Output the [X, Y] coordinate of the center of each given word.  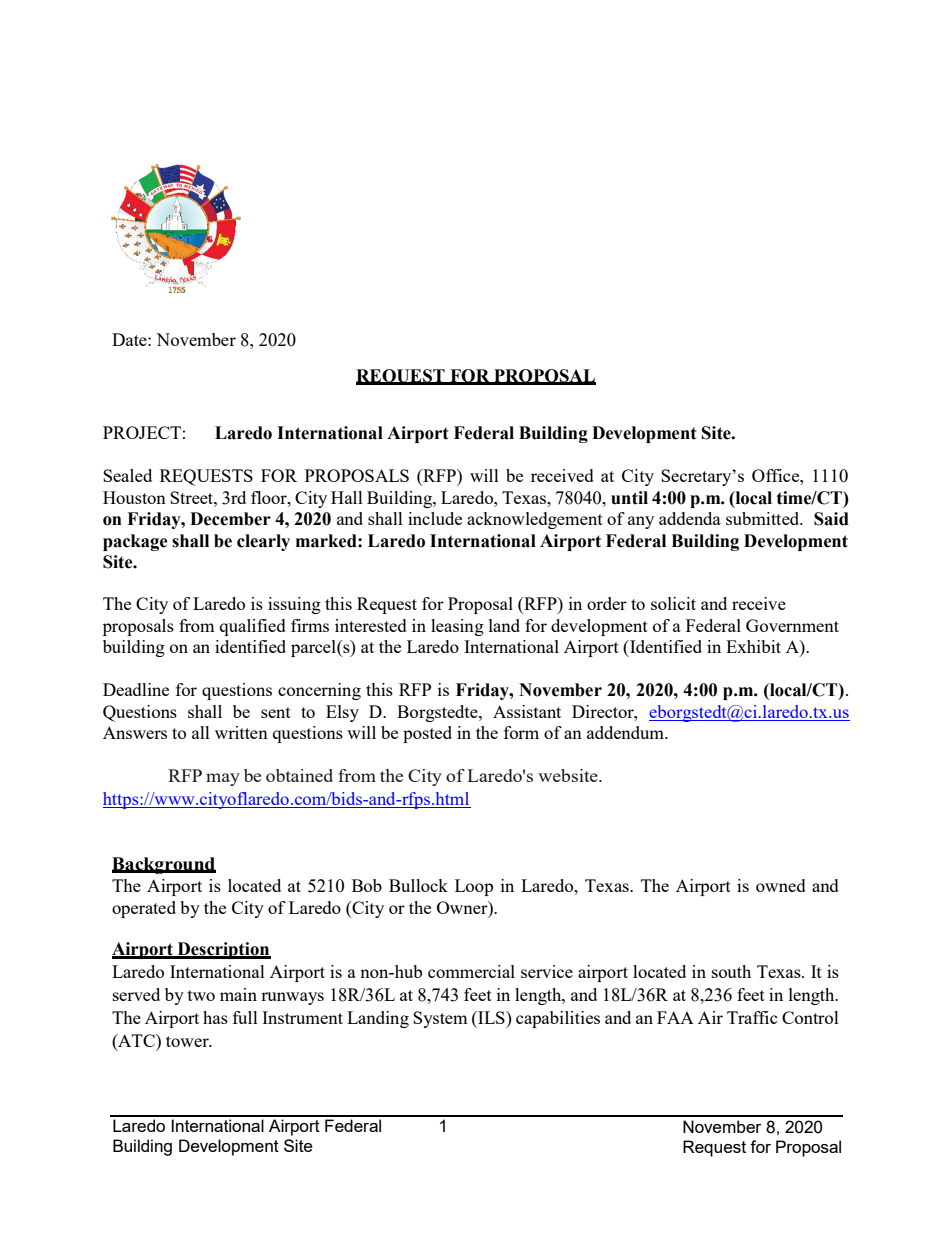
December [230, 519]
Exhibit [753, 646]
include [435, 518]
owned [781, 885]
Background [164, 865]
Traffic [752, 1017]
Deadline [136, 689]
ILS [491, 1017]
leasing [457, 627]
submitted [764, 518]
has [215, 1017]
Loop [474, 887]
